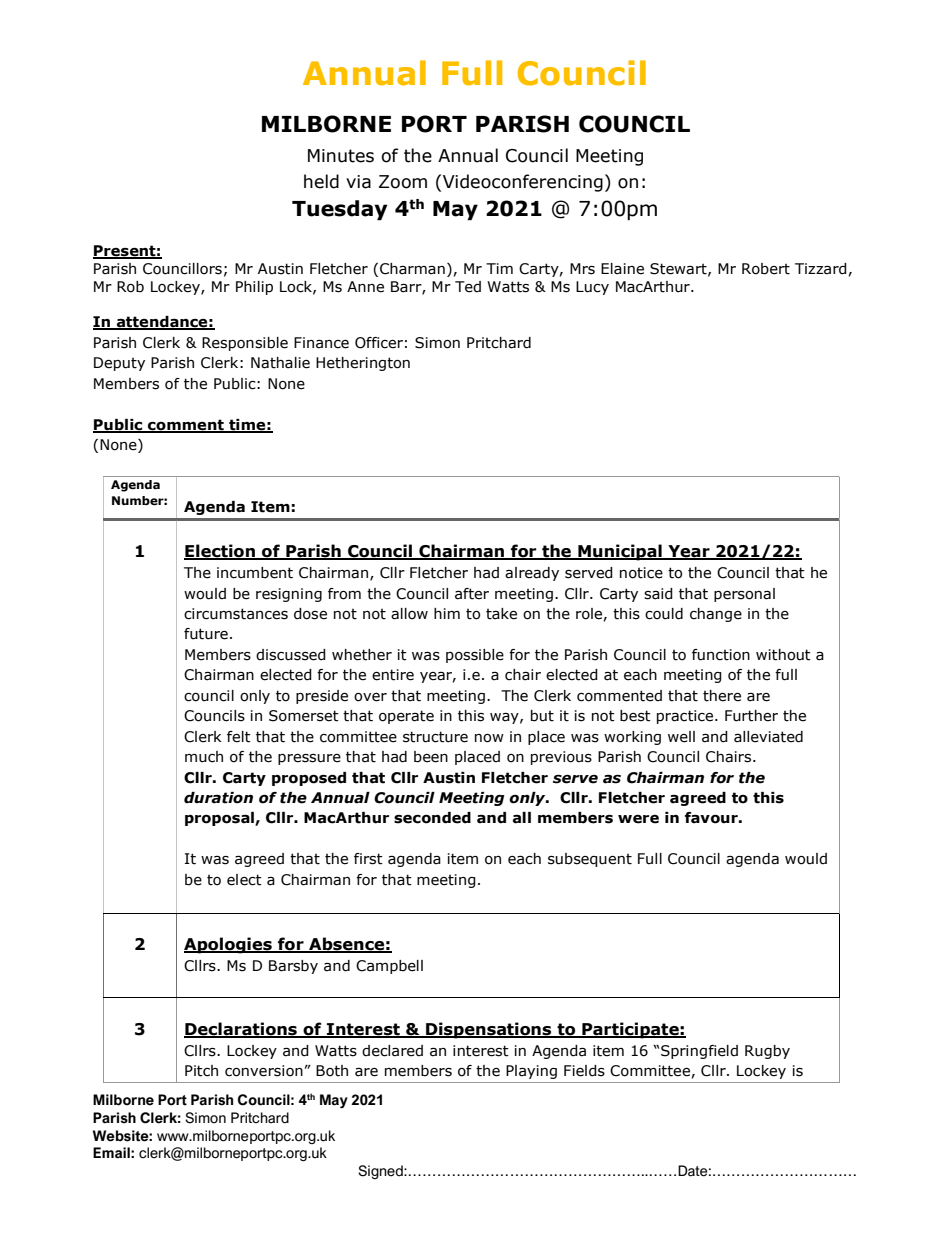 The height and width of the image is (1233, 952). I want to click on Zoom, so click(403, 182).
